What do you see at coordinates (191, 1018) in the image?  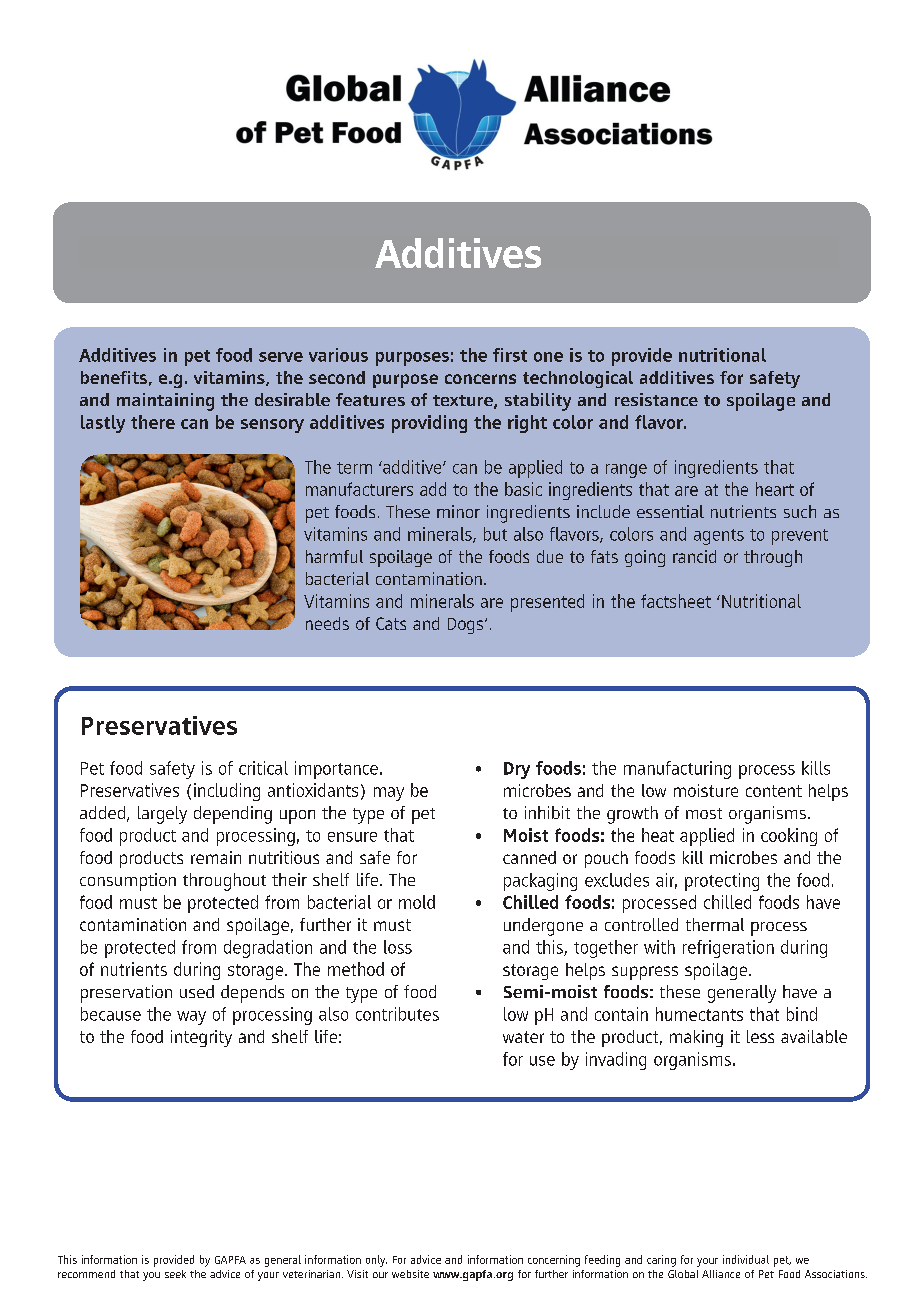 I see `way` at bounding box center [191, 1018].
